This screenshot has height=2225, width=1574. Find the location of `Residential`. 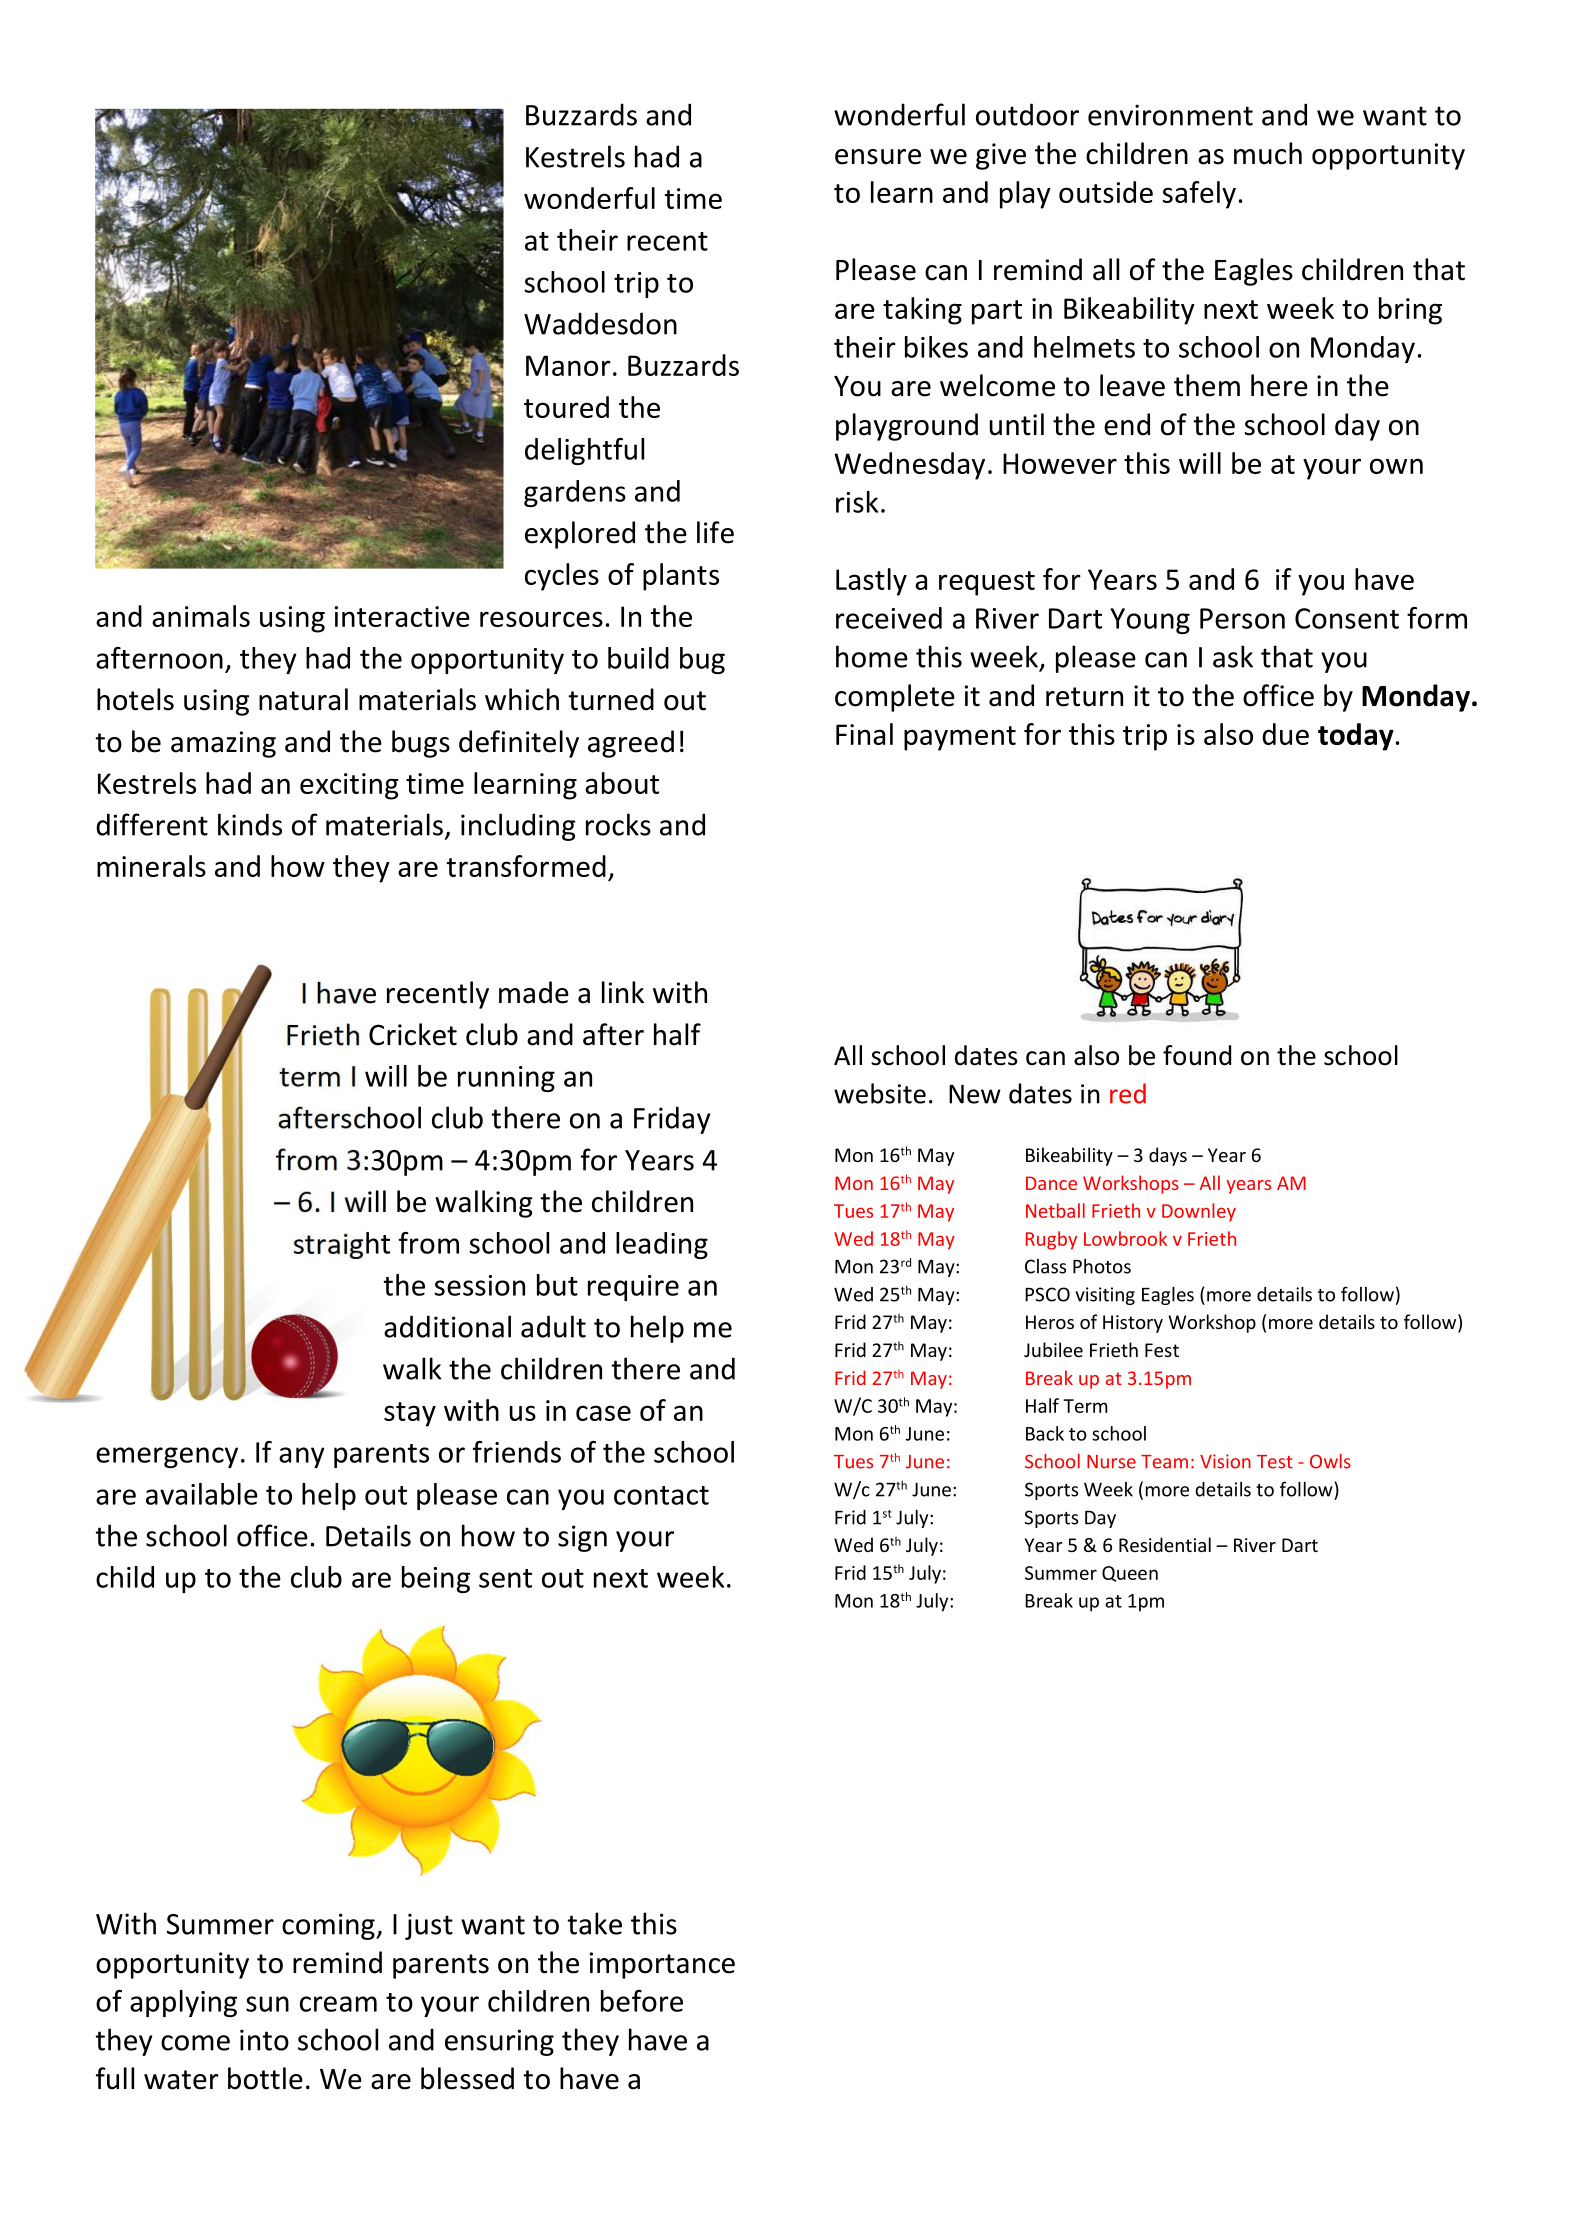

Residential is located at coordinates (1165, 1544).
